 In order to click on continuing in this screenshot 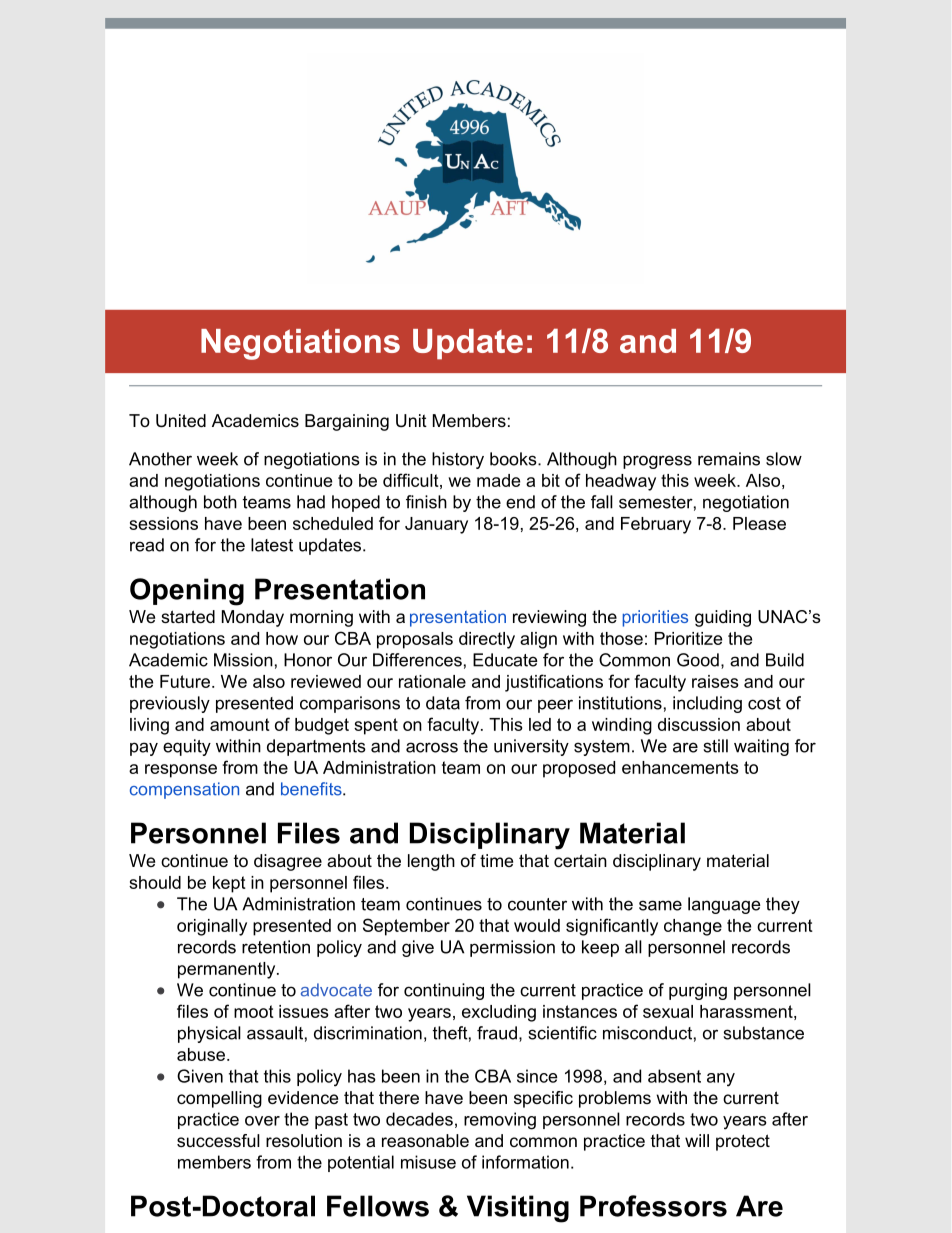, I will do `click(444, 991)`.
